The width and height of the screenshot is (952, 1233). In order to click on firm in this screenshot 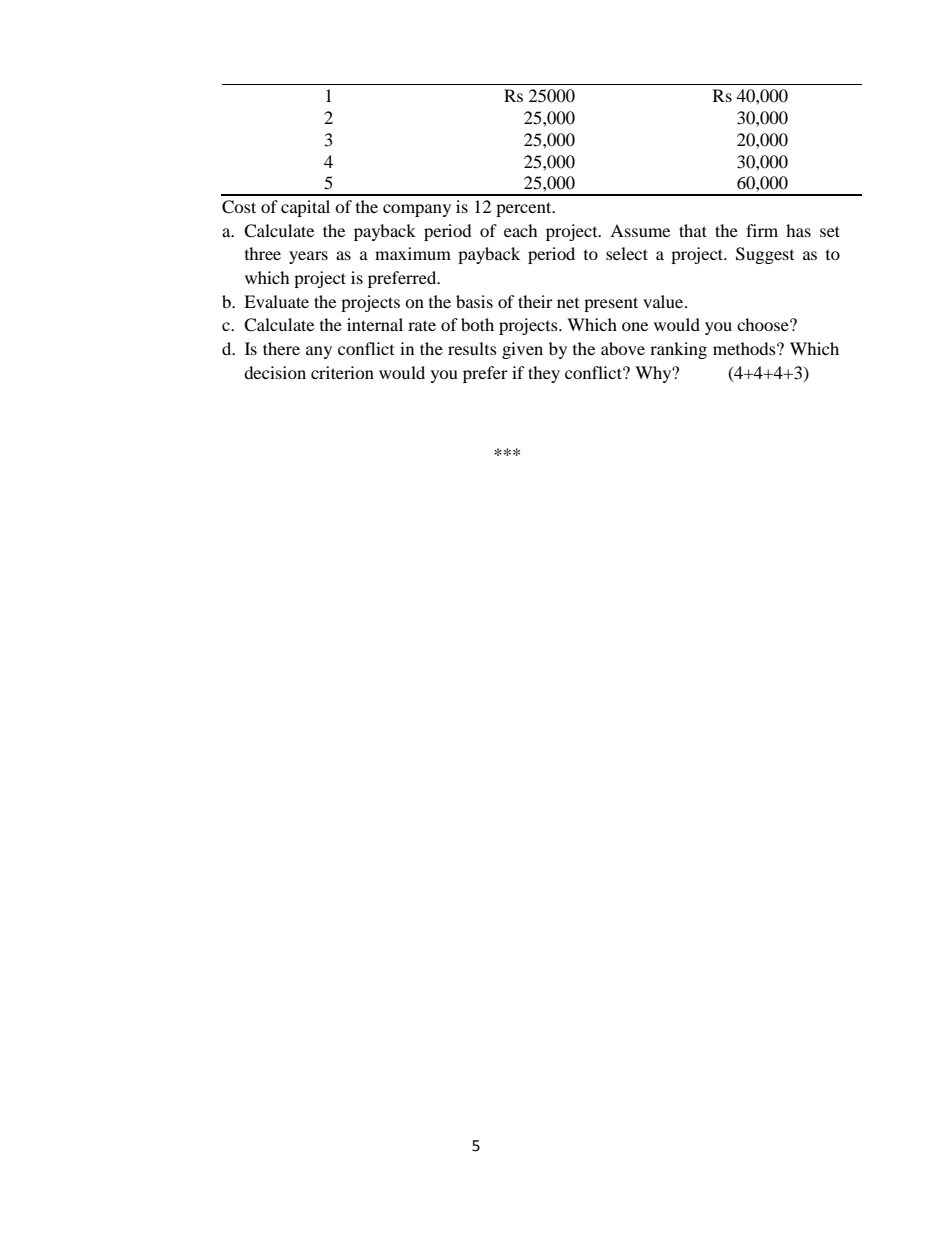, I will do `click(762, 230)`.
